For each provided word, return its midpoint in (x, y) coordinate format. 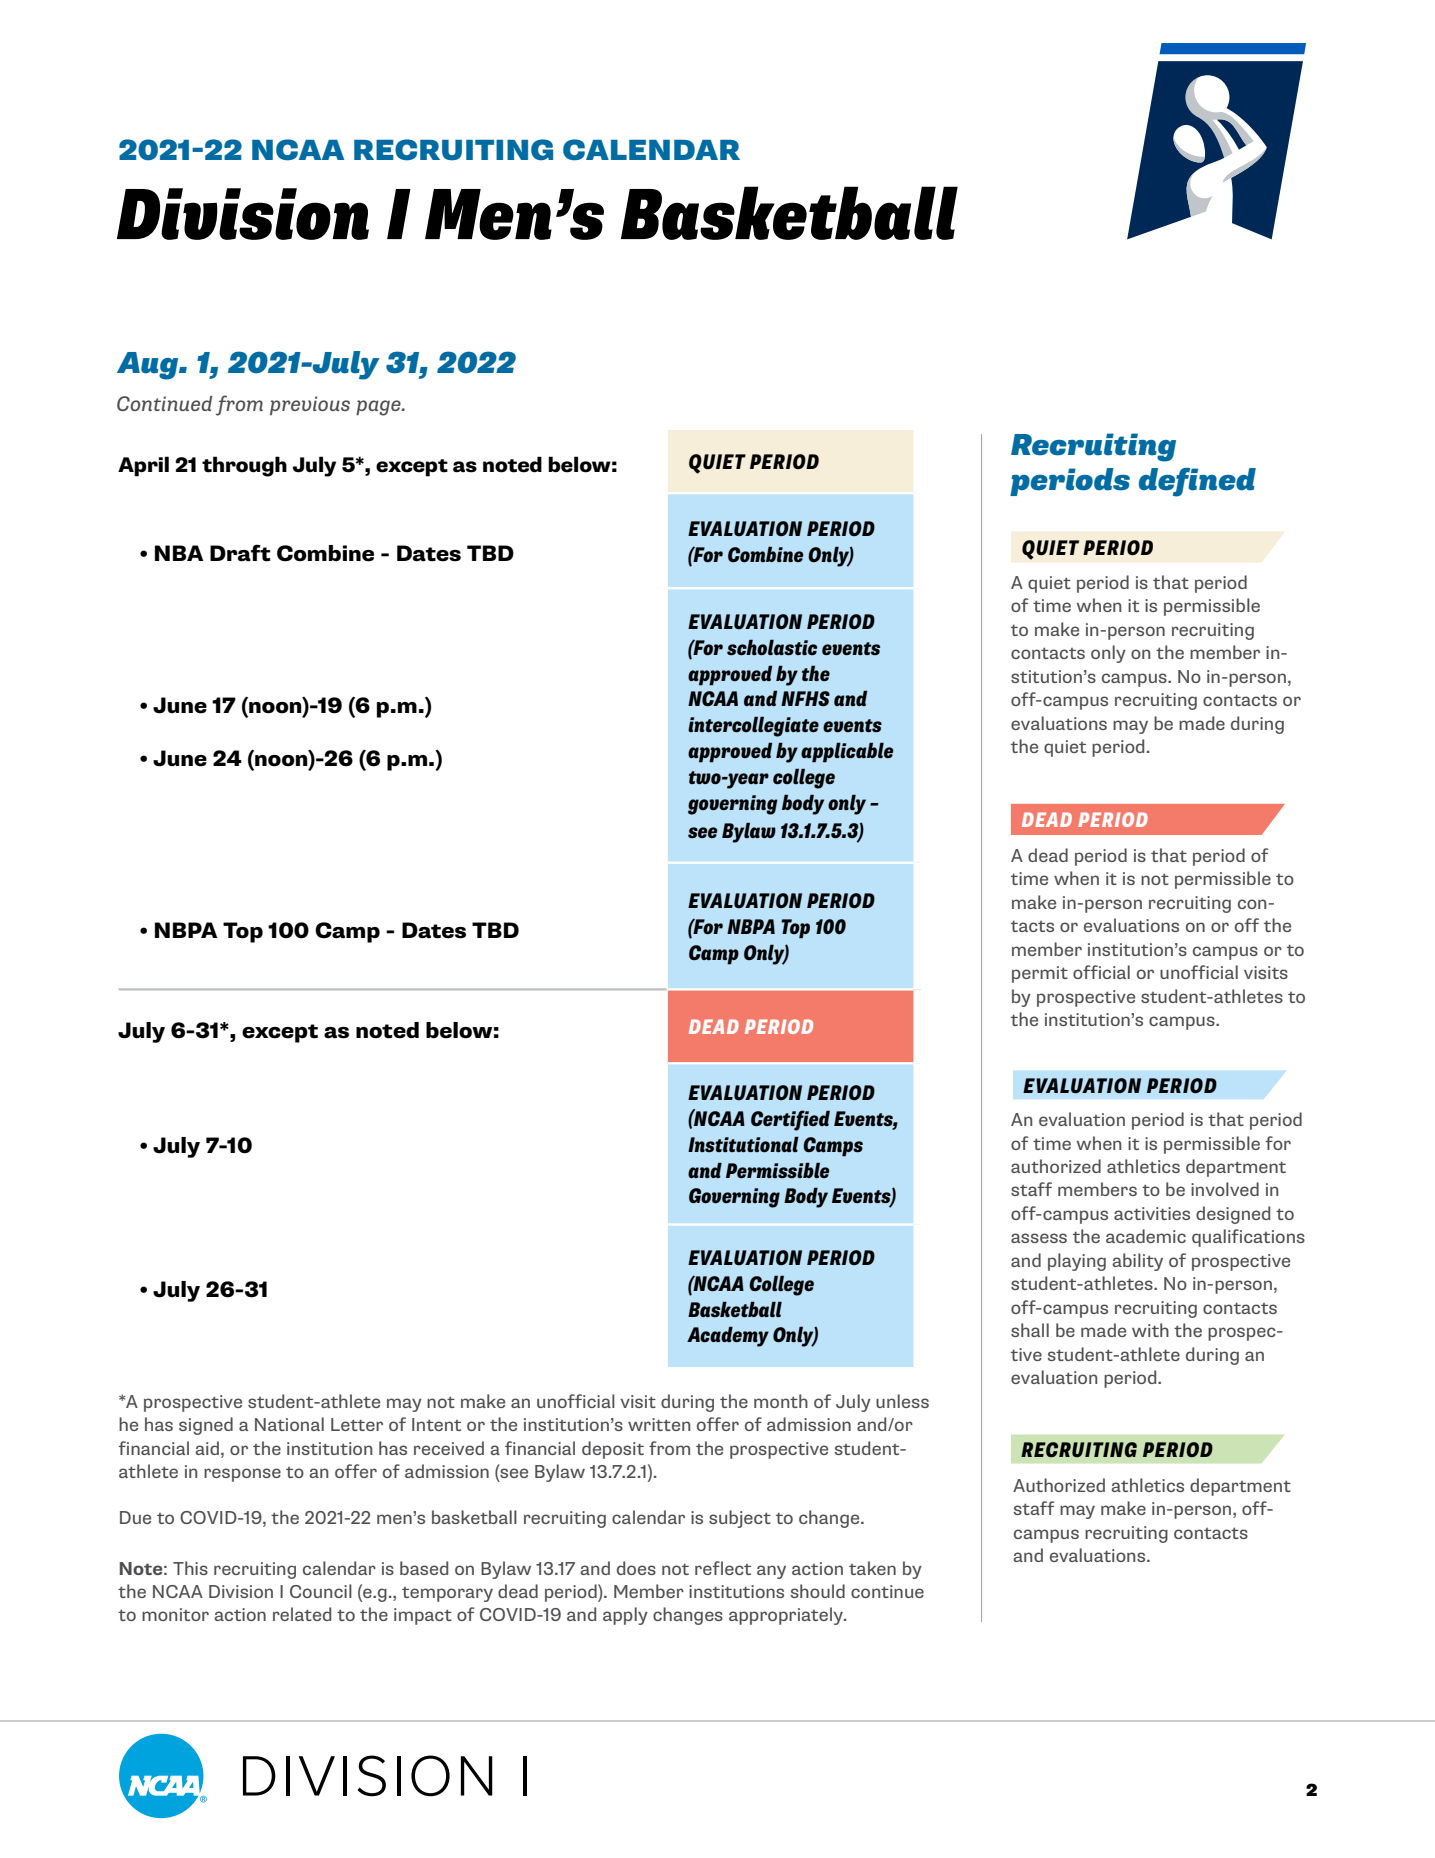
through (244, 466)
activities (1152, 1213)
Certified (790, 1120)
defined (1197, 482)
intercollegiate (753, 726)
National (289, 1424)
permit (1040, 974)
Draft (240, 553)
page (379, 408)
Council (321, 1591)
